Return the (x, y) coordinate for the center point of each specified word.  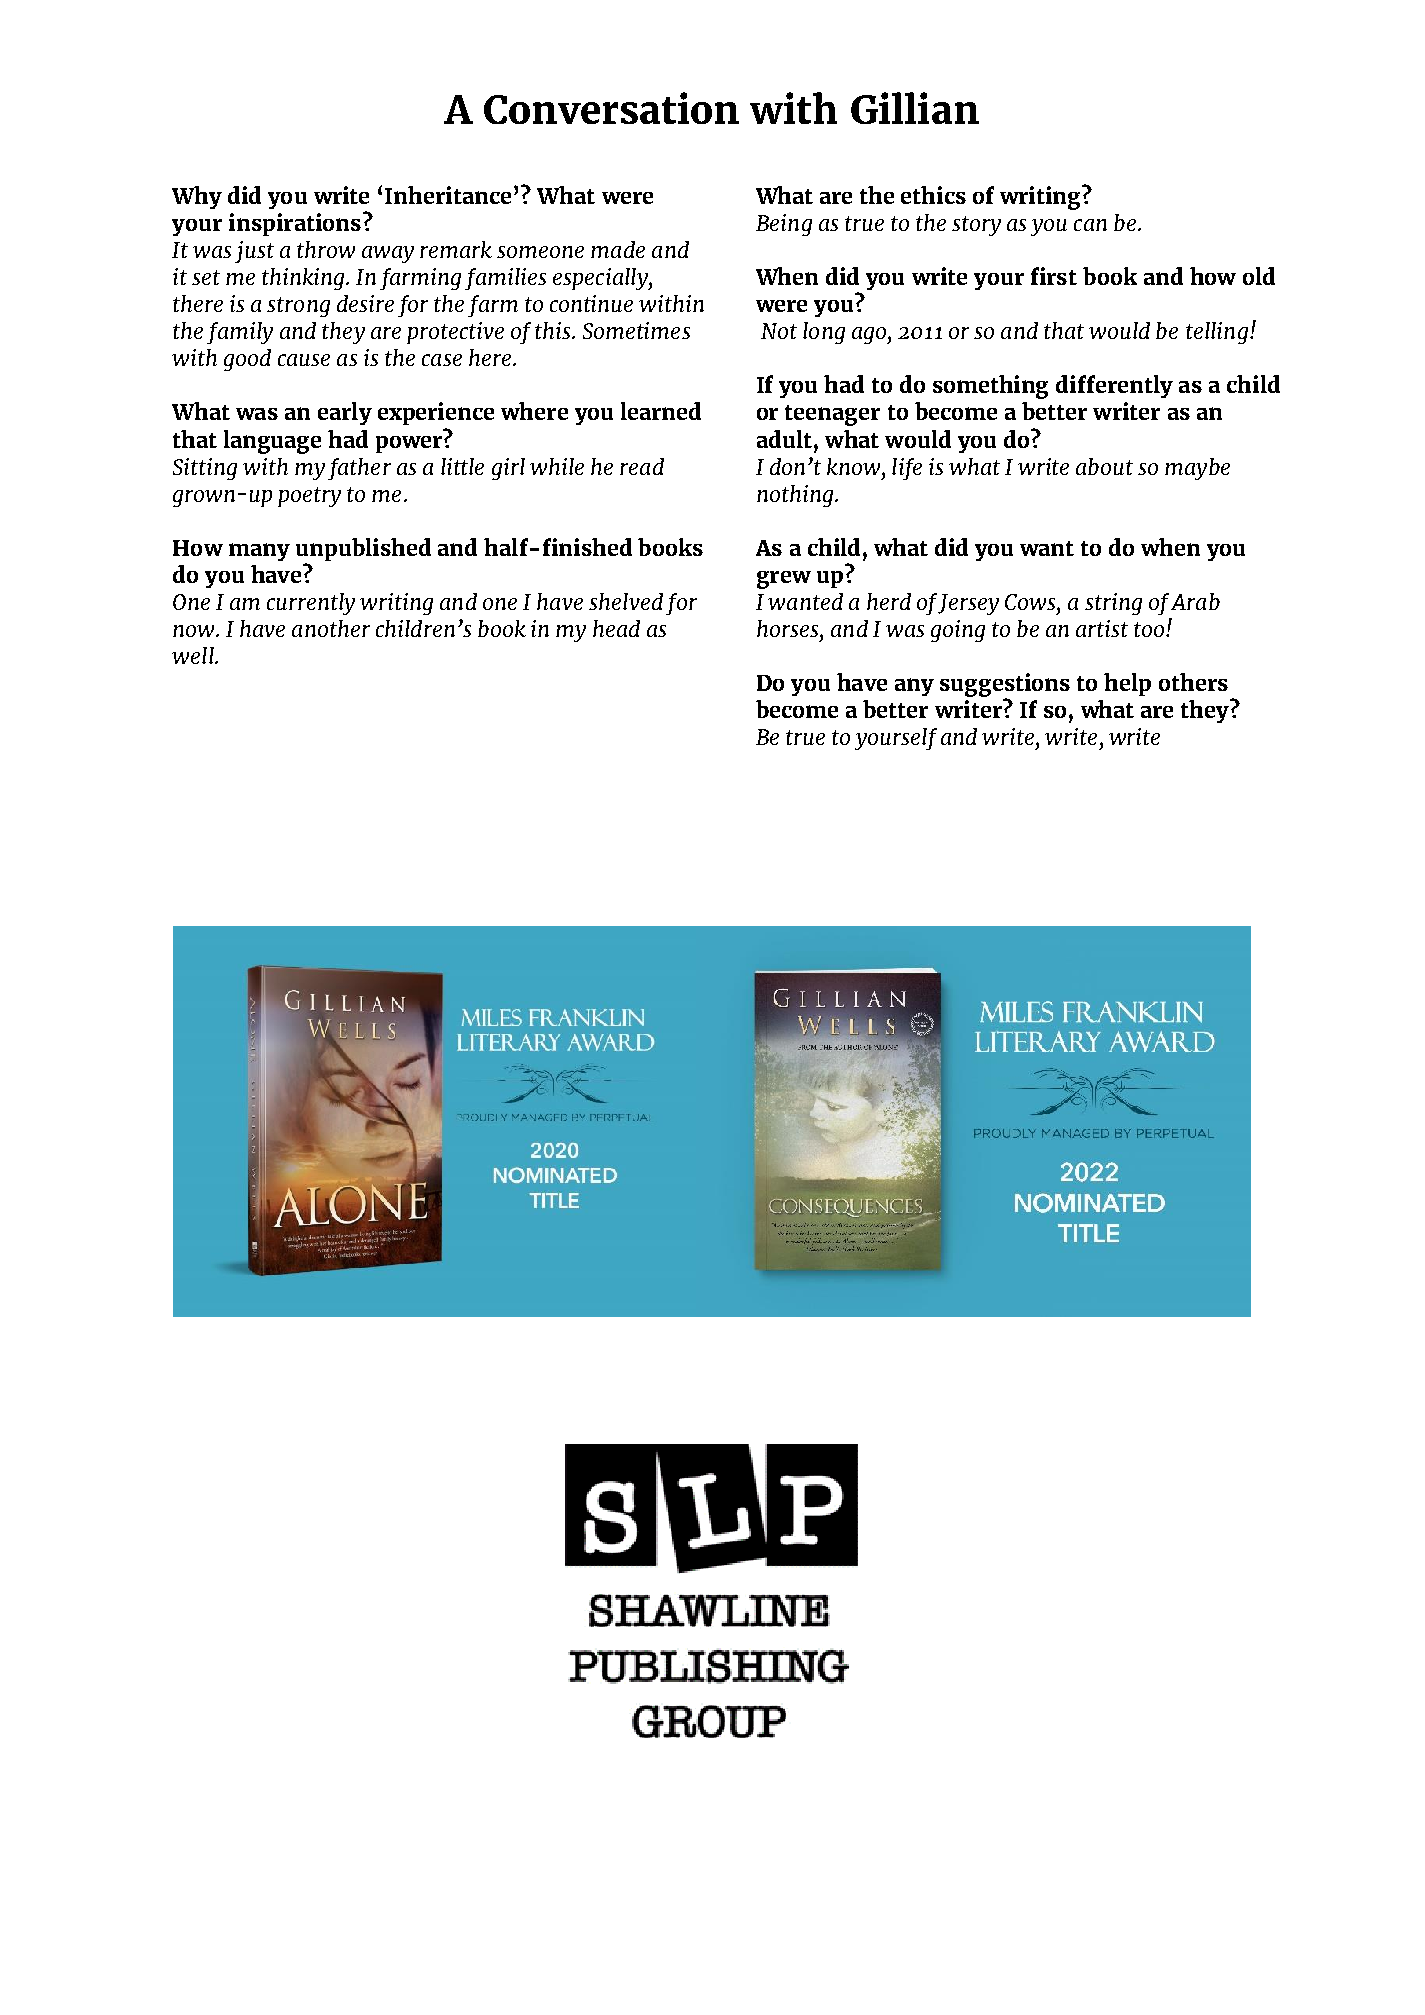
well (194, 655)
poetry (309, 497)
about (1104, 466)
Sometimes (636, 330)
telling (1217, 333)
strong (298, 307)
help (1127, 684)
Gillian (915, 108)
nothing (796, 496)
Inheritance (448, 195)
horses (789, 628)
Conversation (611, 108)
